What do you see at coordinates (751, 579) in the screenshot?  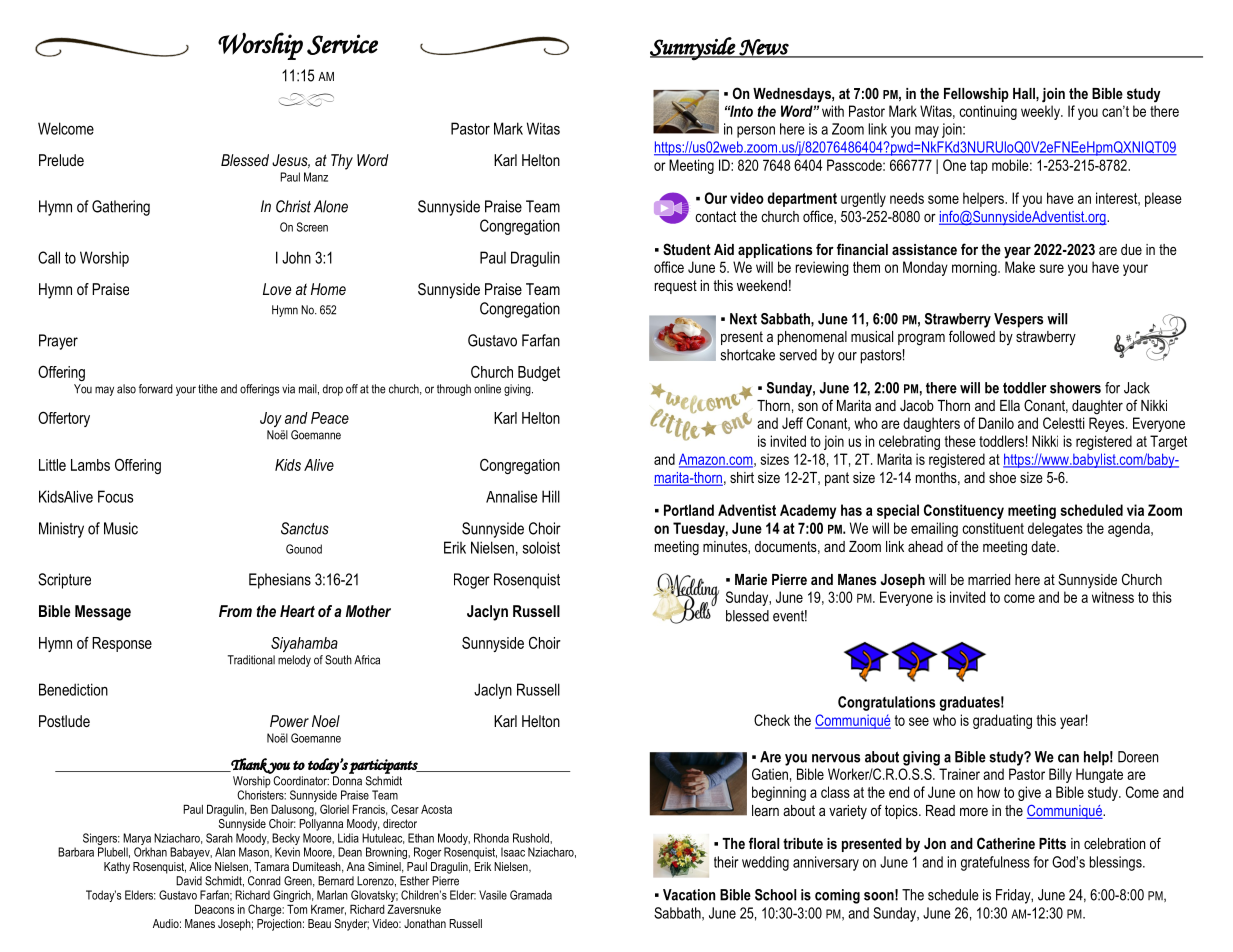 I see `Marie` at bounding box center [751, 579].
